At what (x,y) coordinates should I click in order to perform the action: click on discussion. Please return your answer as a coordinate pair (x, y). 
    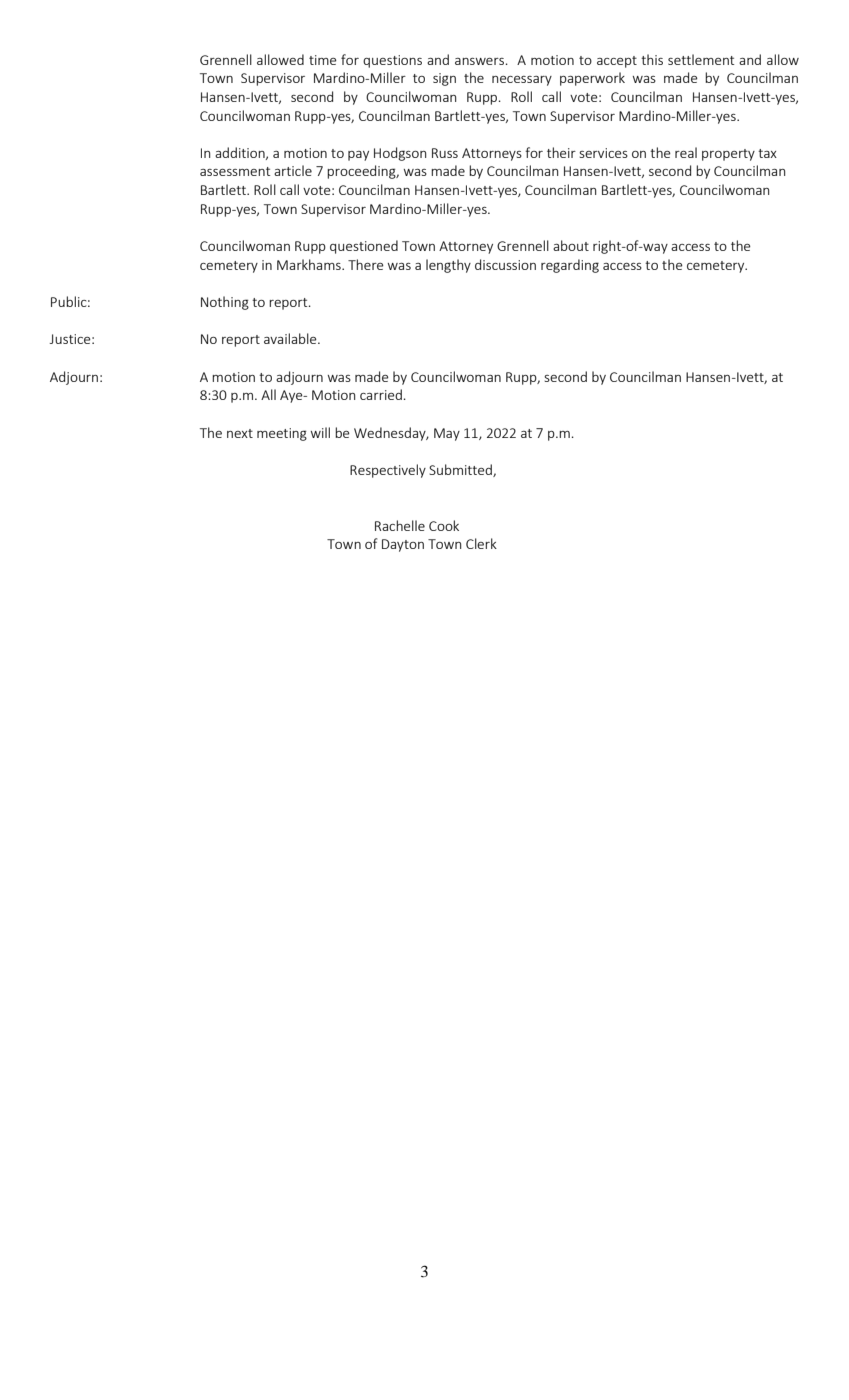
    Looking at the image, I should click on (505, 264).
